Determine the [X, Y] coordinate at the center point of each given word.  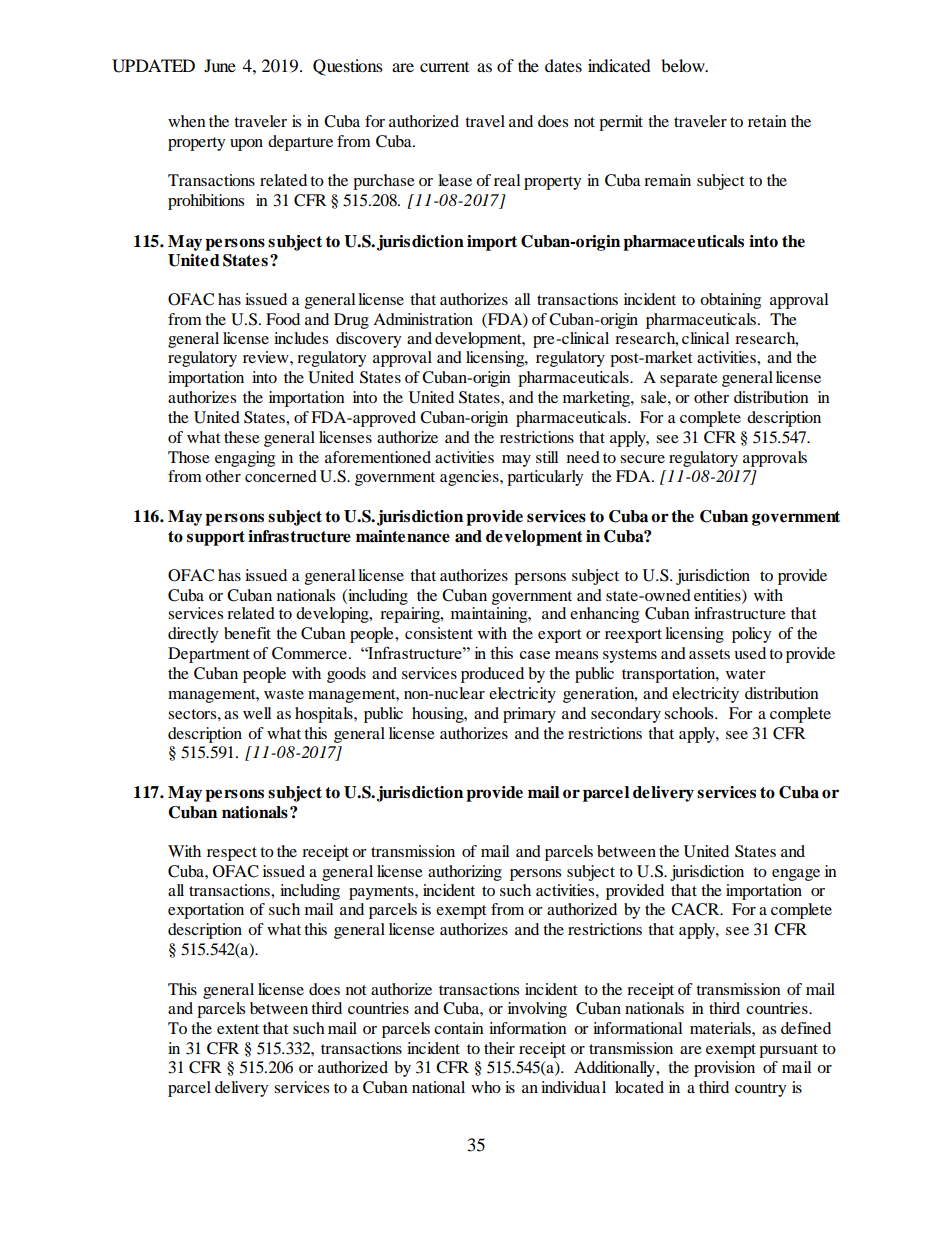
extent [238, 1029]
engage [796, 875]
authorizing [465, 873]
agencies [470, 478]
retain [767, 121]
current [444, 67]
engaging [245, 459]
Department [209, 655]
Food [283, 319]
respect [232, 854]
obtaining [730, 301]
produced [492, 675]
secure [642, 459]
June [220, 65]
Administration [423, 319]
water [746, 674]
